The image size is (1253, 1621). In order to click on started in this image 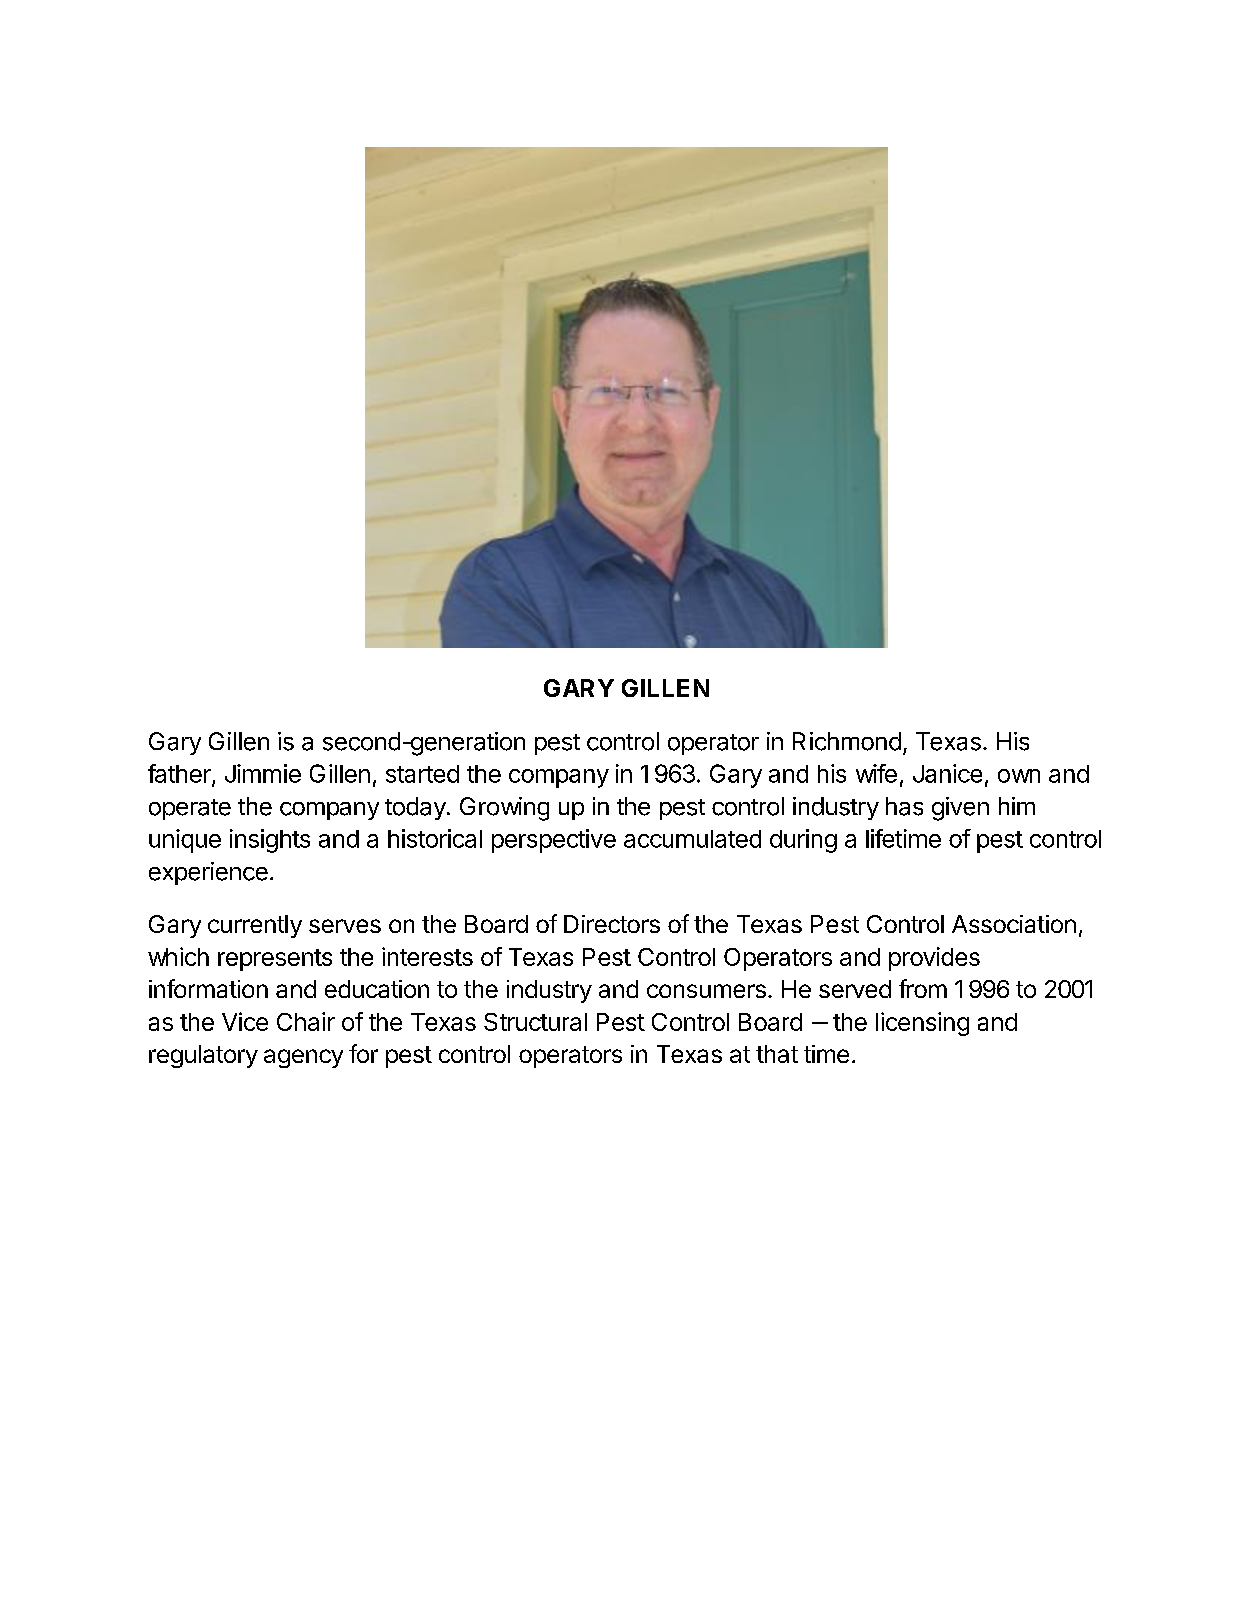, I will do `click(422, 774)`.
